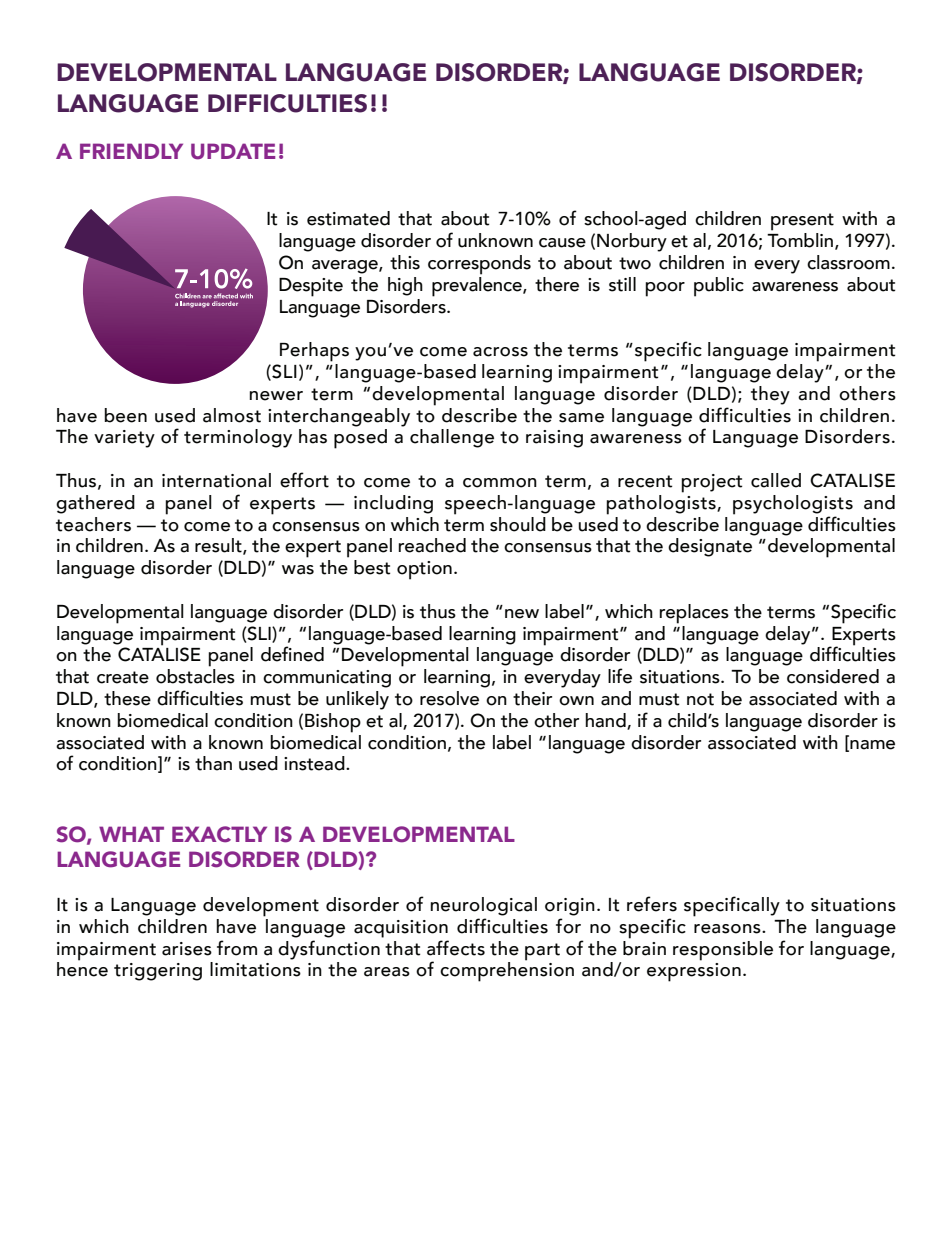 This page has width=952, height=1233. I want to click on resolve, so click(449, 698).
